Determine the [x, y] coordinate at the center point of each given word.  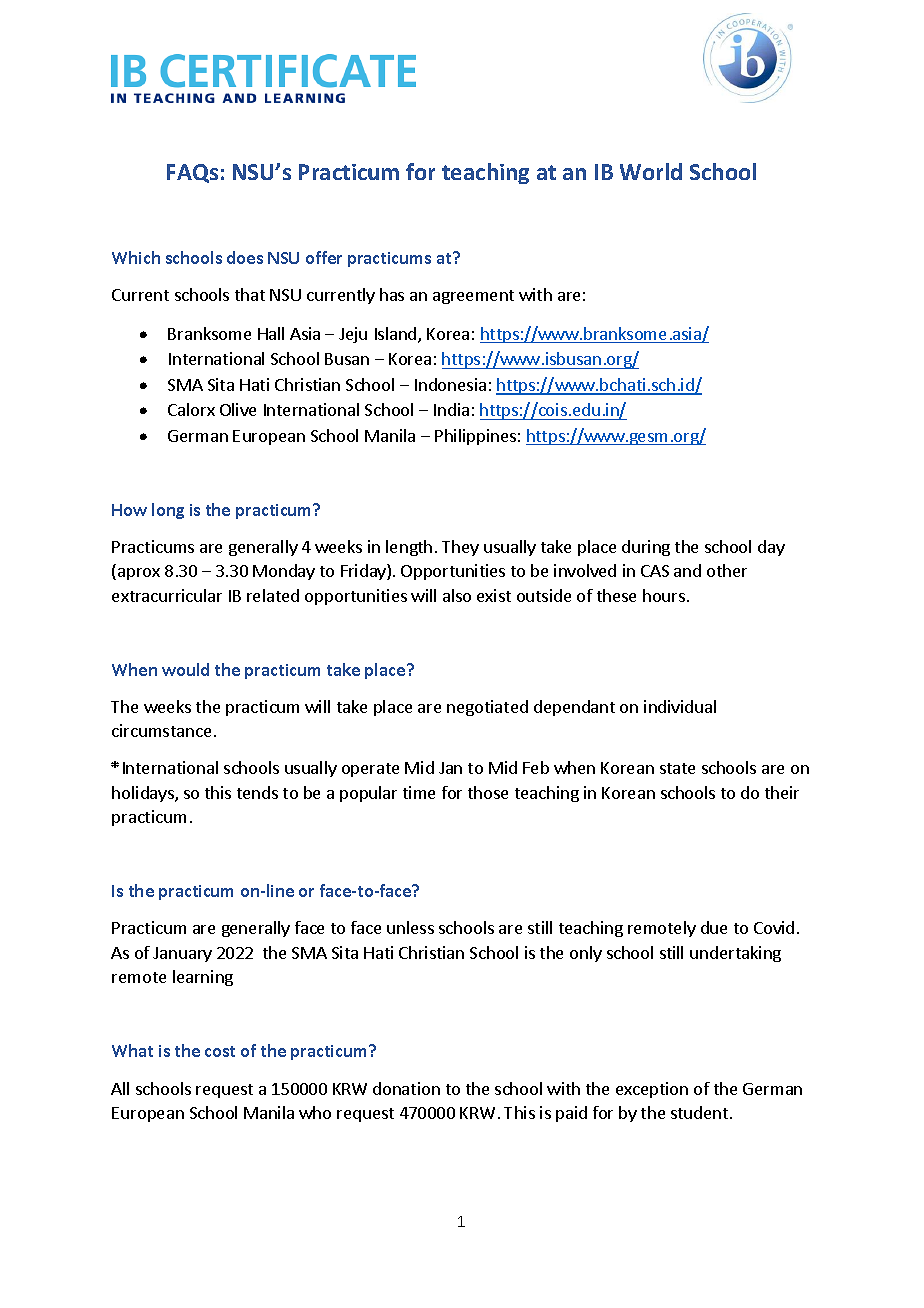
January [182, 954]
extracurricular [167, 595]
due [714, 927]
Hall [271, 333]
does [245, 257]
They [460, 548]
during [646, 548]
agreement [473, 297]
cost [220, 1051]
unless [410, 927]
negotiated [487, 708]
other [727, 570]
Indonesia [450, 384]
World [651, 171]
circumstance [161, 730]
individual [680, 706]
